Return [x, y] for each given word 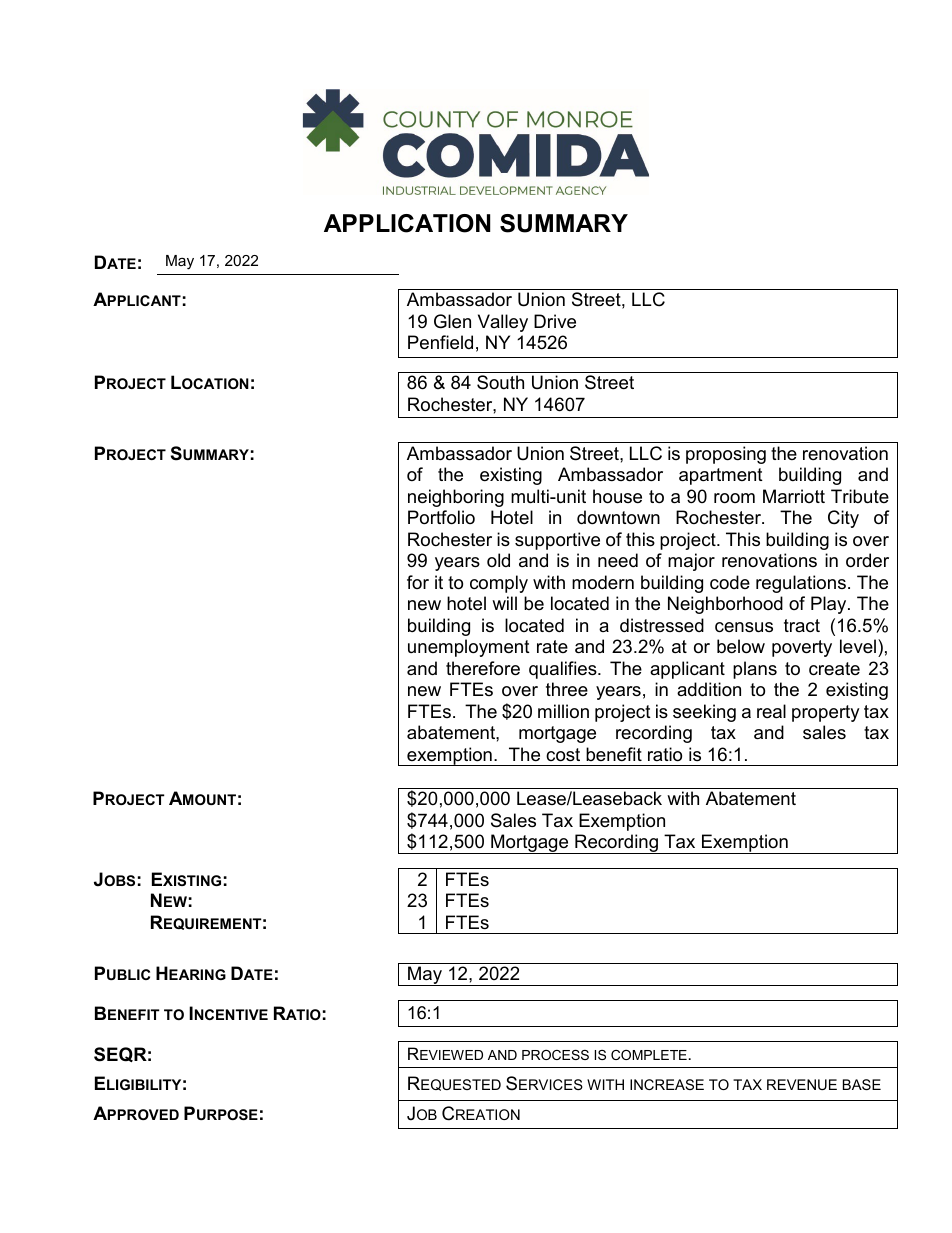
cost [563, 755]
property [826, 713]
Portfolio [441, 517]
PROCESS [555, 1055]
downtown [618, 517]
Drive [555, 321]
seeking [704, 713]
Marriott [794, 496]
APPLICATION [407, 223]
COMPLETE [649, 1055]
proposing [726, 455]
